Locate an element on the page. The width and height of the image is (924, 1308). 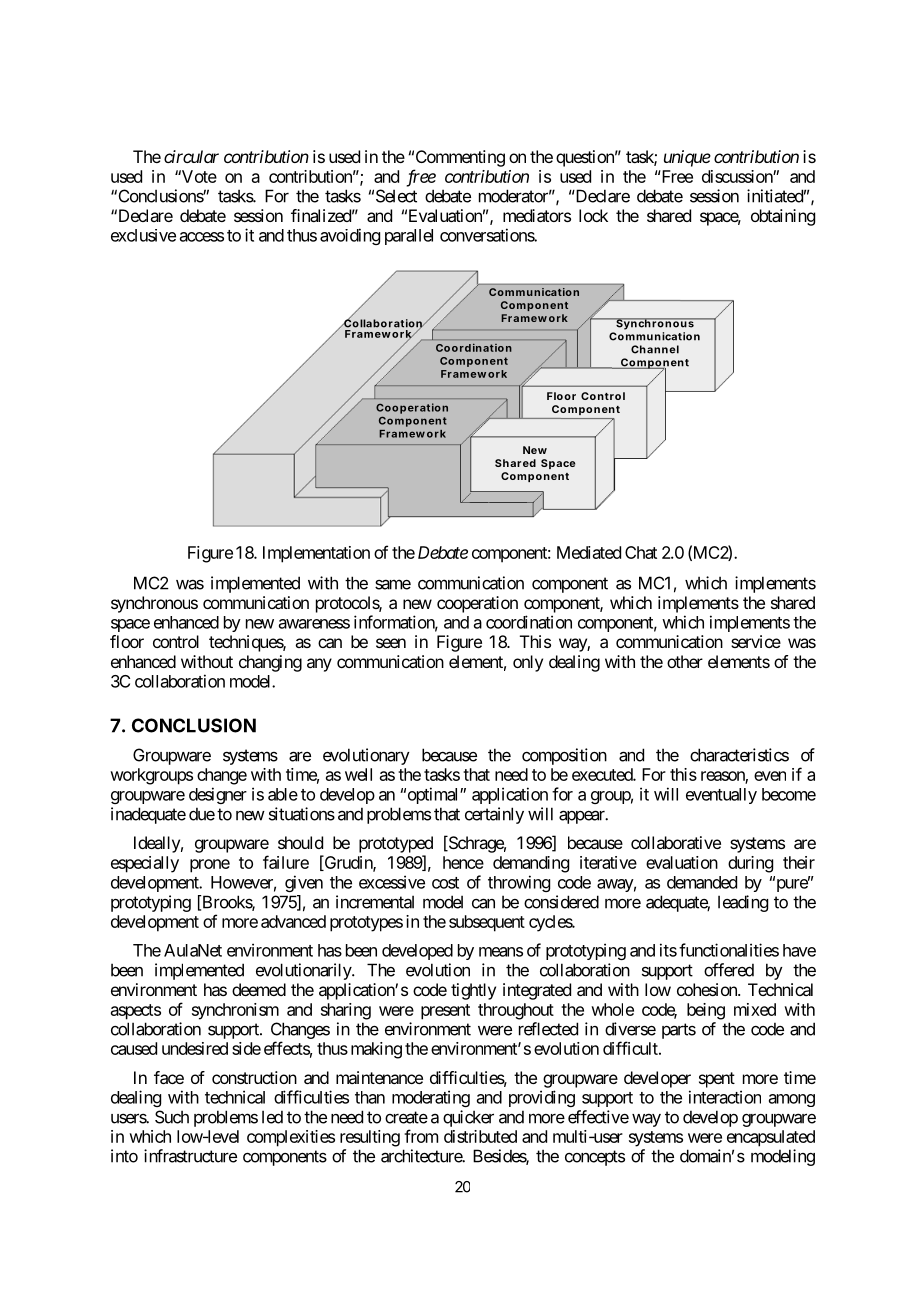
Mediated is located at coordinates (589, 552).
